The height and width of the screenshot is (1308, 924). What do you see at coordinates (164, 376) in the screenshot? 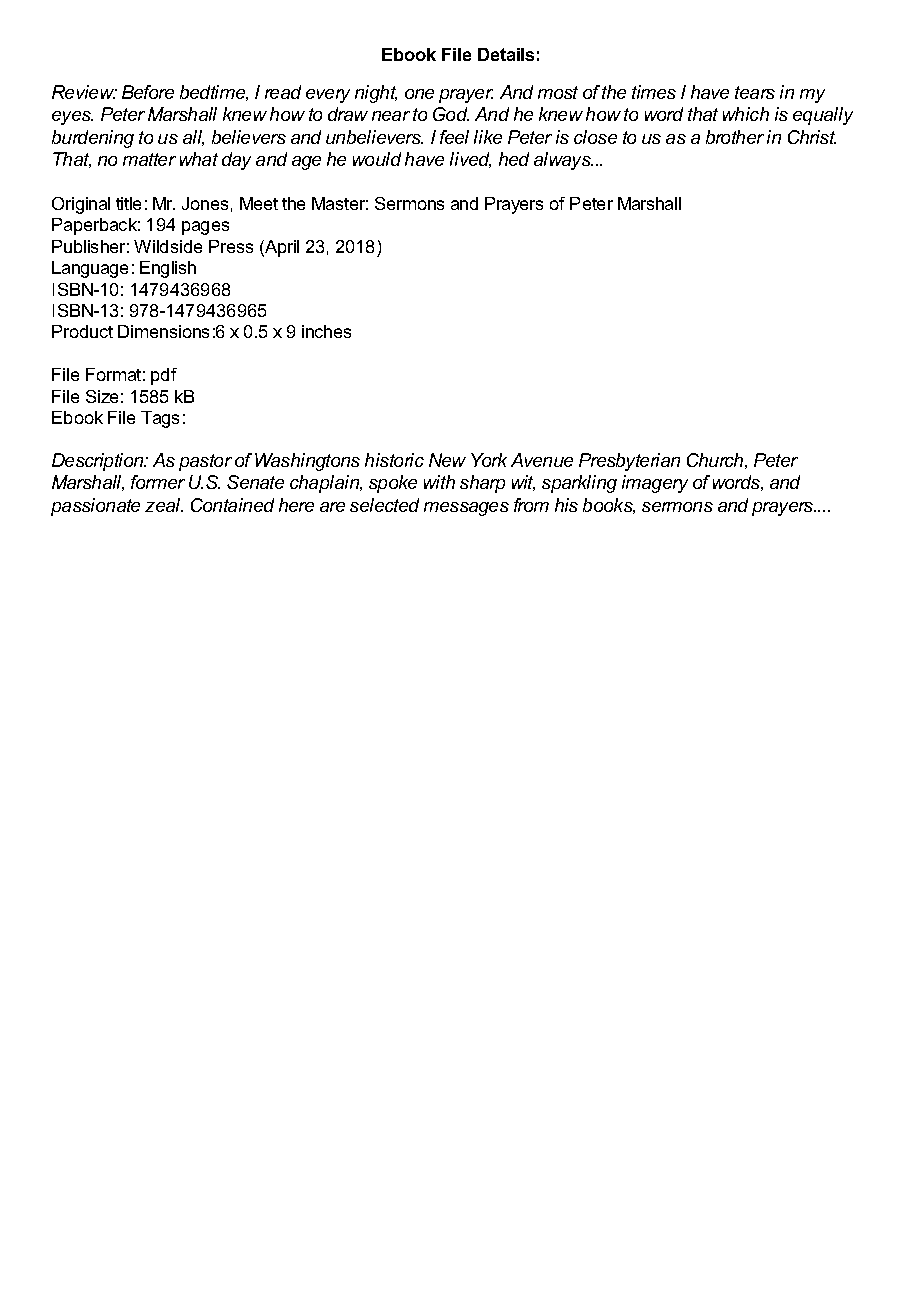
I see `pdf` at bounding box center [164, 376].
